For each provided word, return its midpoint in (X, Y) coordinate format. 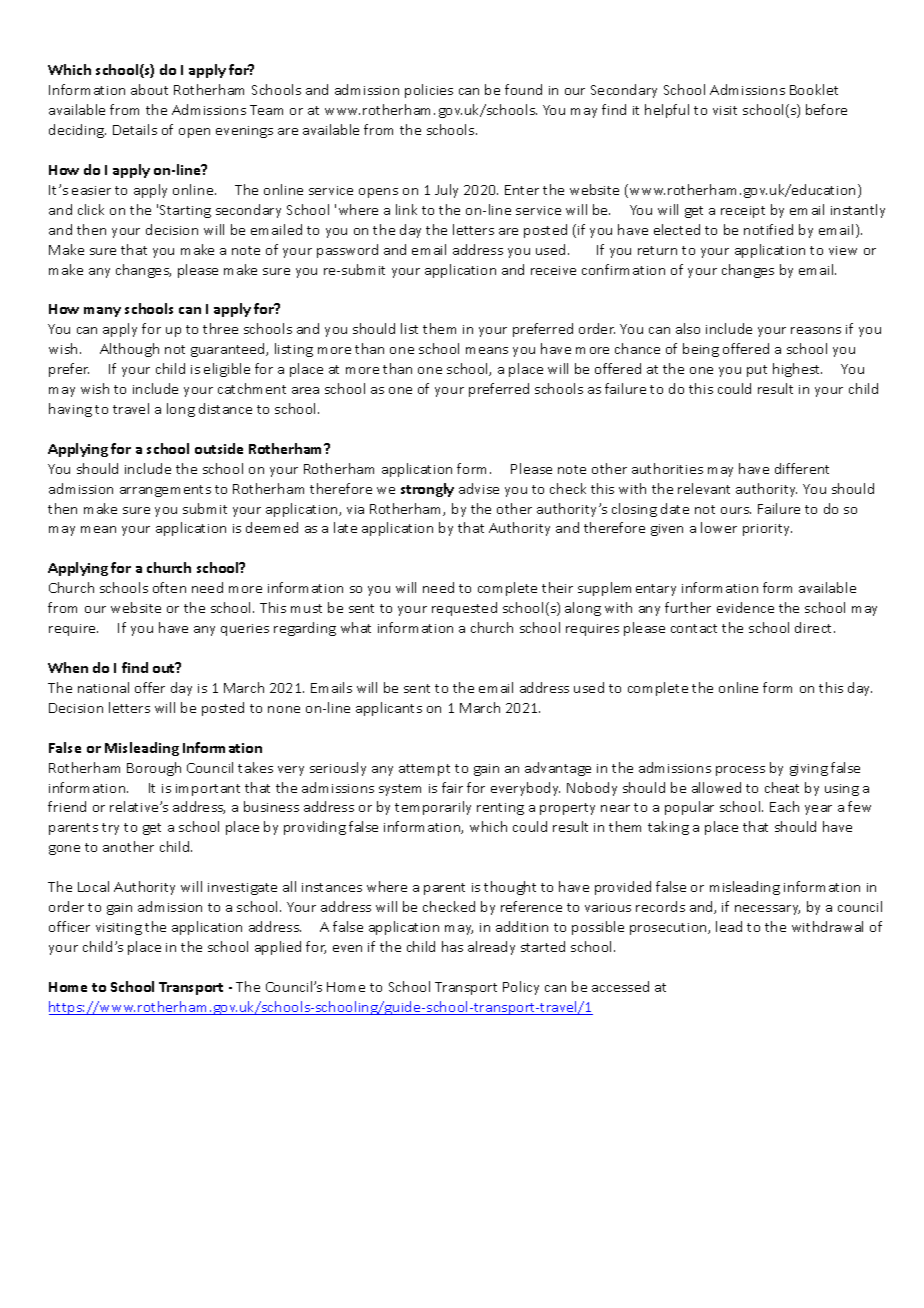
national (103, 687)
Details (135, 129)
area (305, 390)
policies (429, 91)
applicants (389, 709)
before (826, 109)
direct (815, 627)
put (757, 371)
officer (69, 926)
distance (225, 408)
